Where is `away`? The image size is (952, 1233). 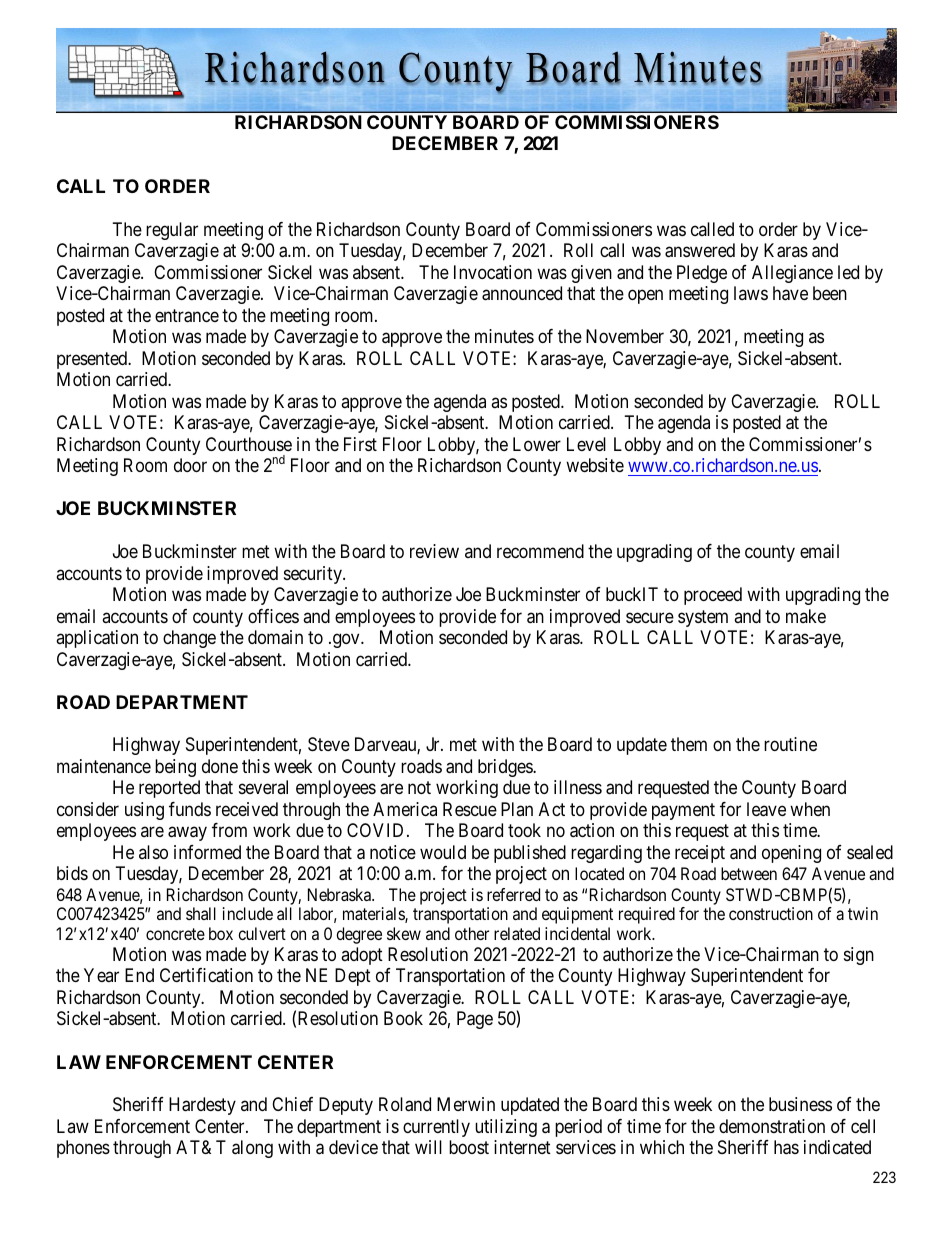
away is located at coordinates (187, 834).
